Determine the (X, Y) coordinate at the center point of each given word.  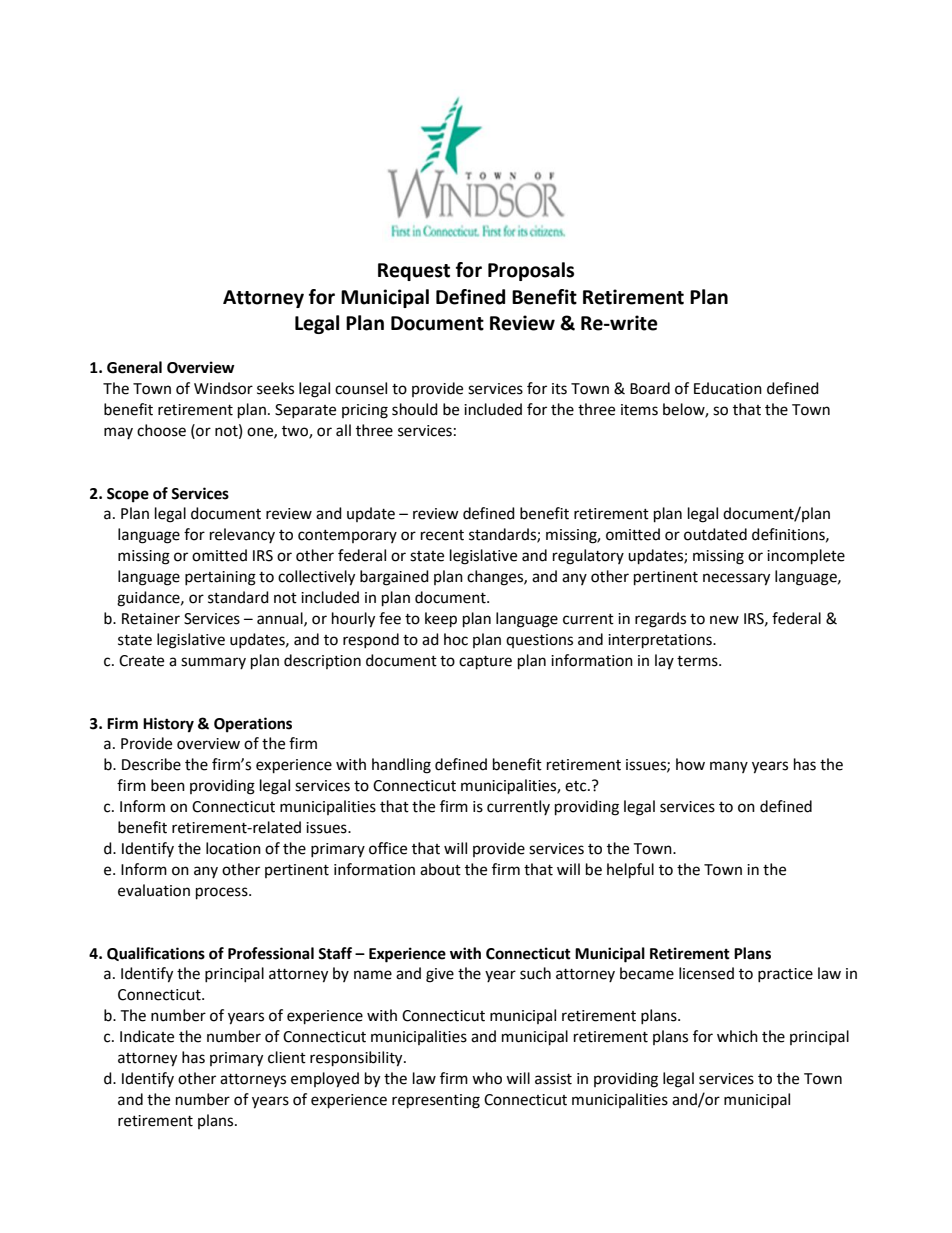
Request (414, 272)
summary (213, 663)
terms (698, 661)
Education (728, 388)
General (134, 367)
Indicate (147, 1036)
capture (485, 663)
